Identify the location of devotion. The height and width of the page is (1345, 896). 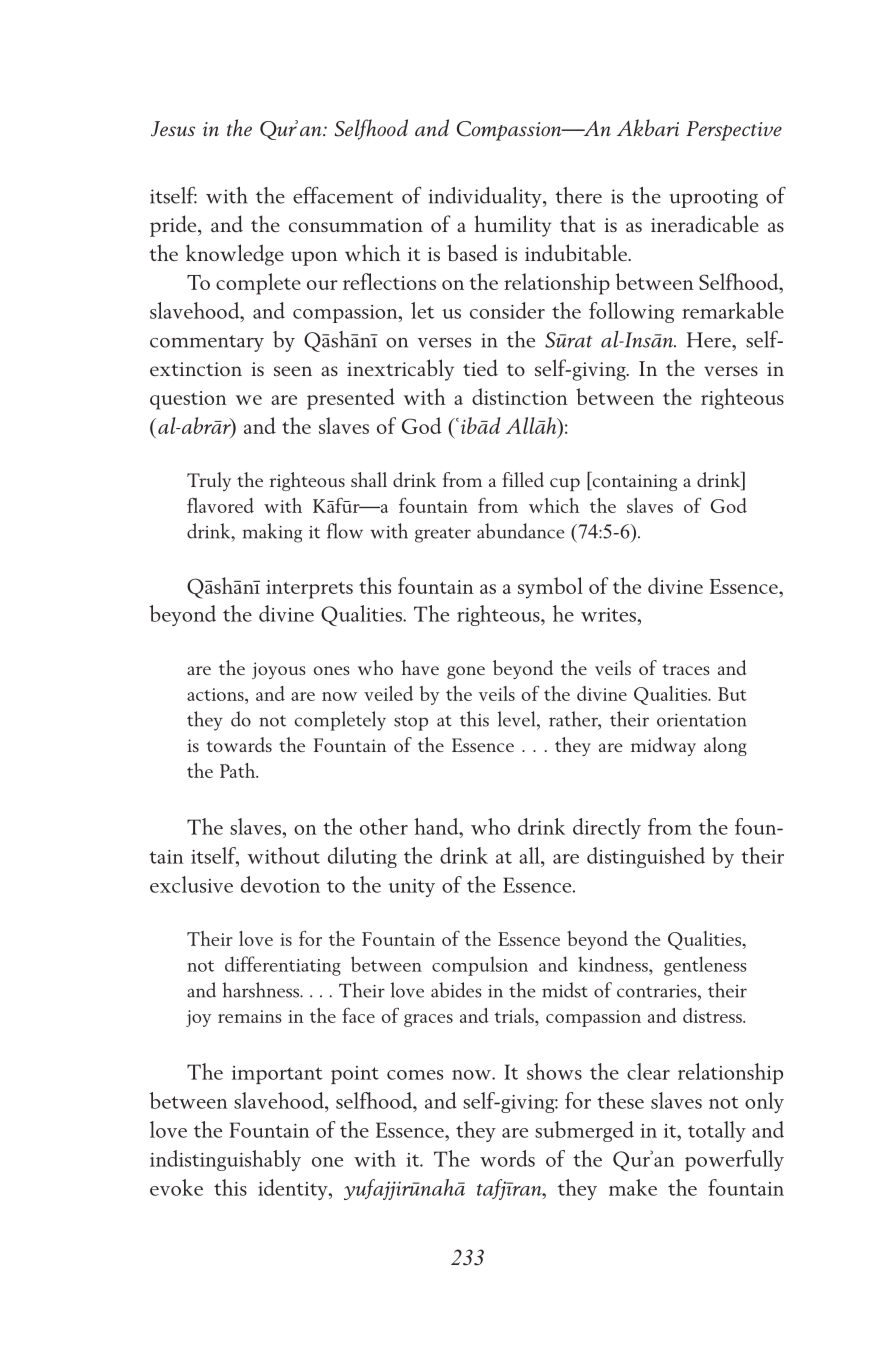
(280, 884).
